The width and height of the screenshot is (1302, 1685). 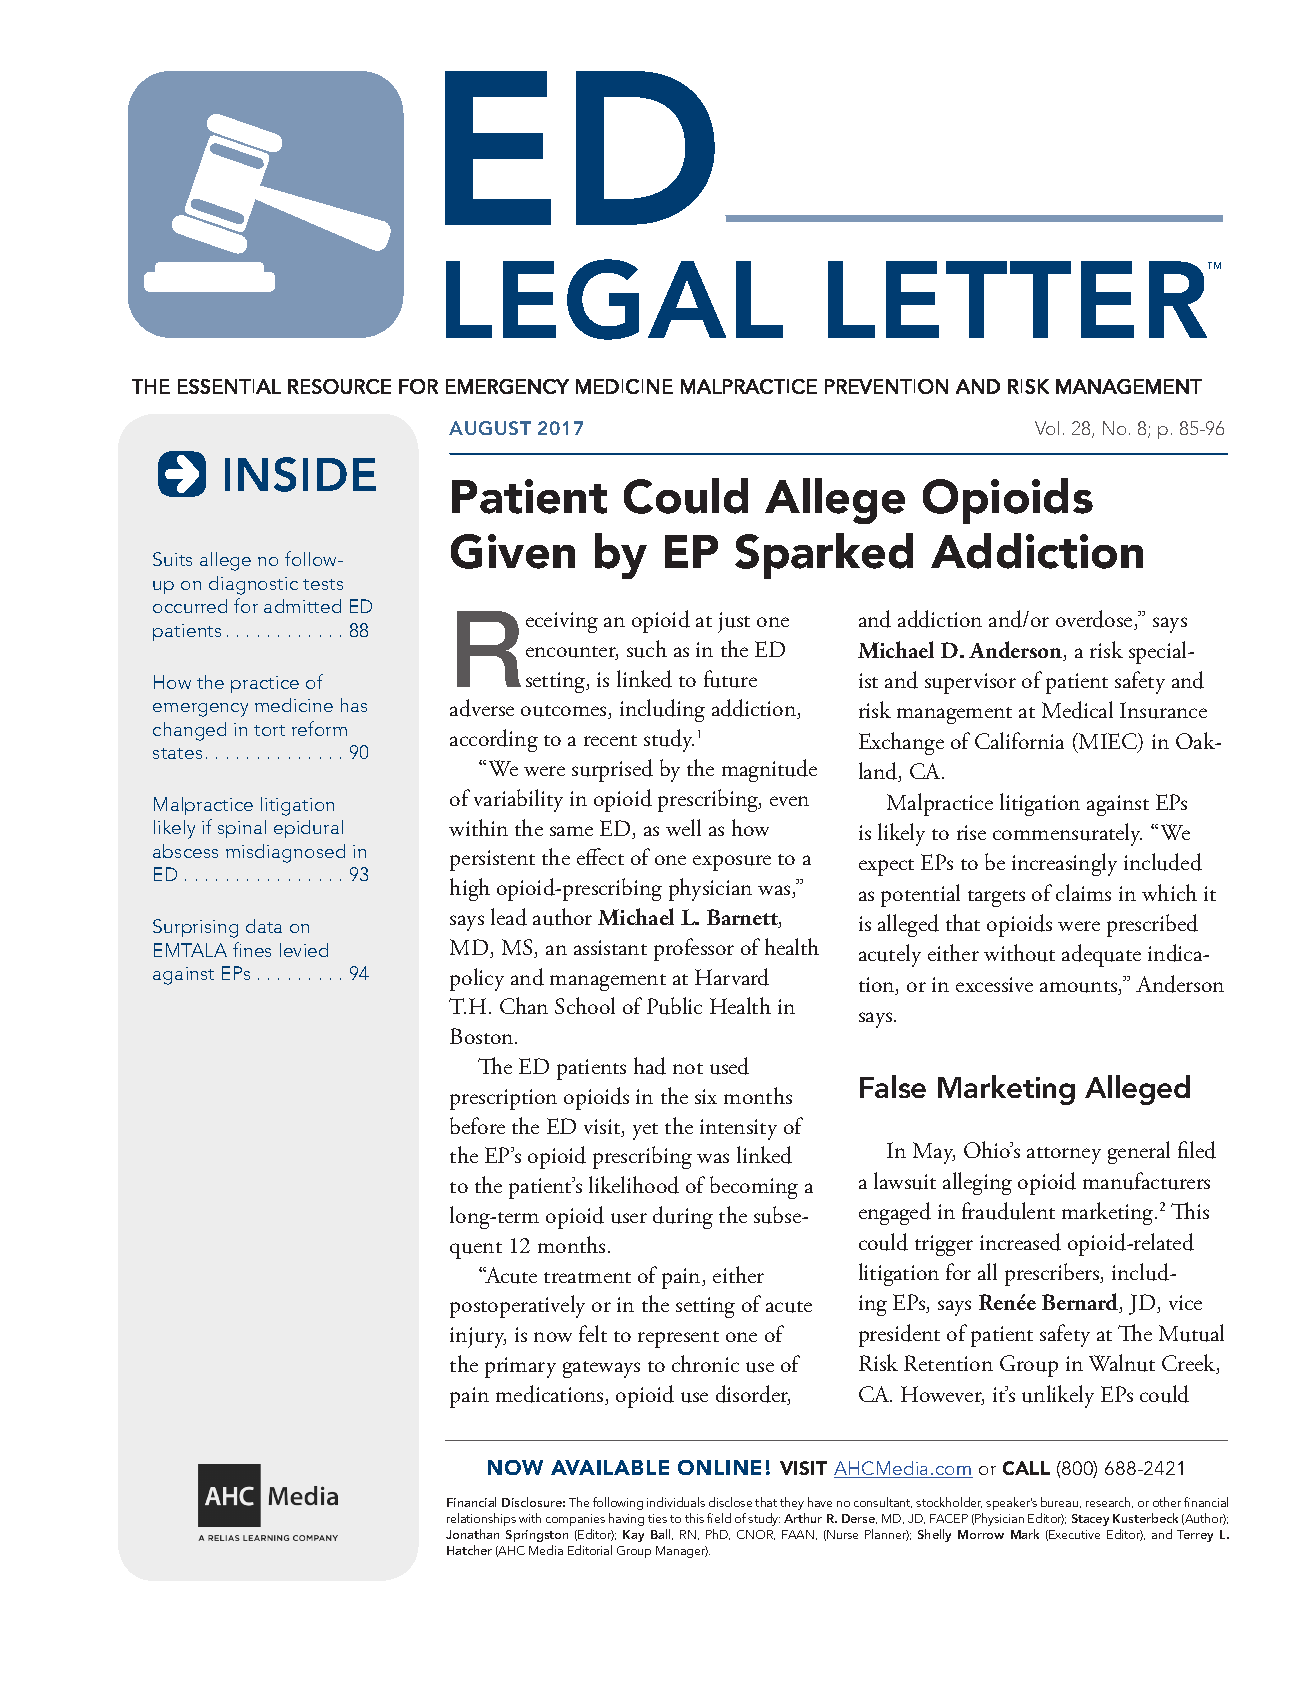 I want to click on ties, so click(x=657, y=1518).
